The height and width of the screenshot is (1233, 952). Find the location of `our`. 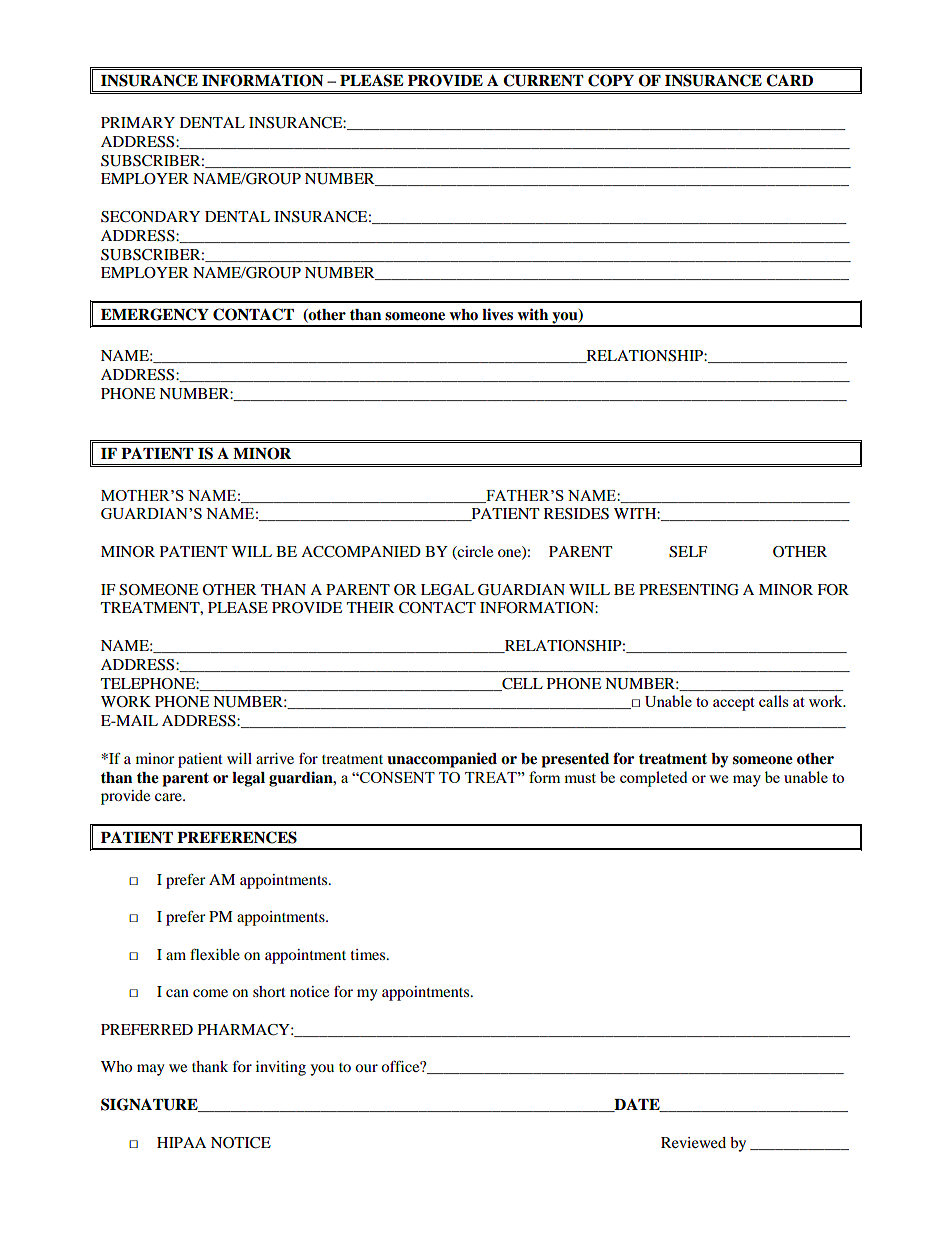

our is located at coordinates (366, 1068).
